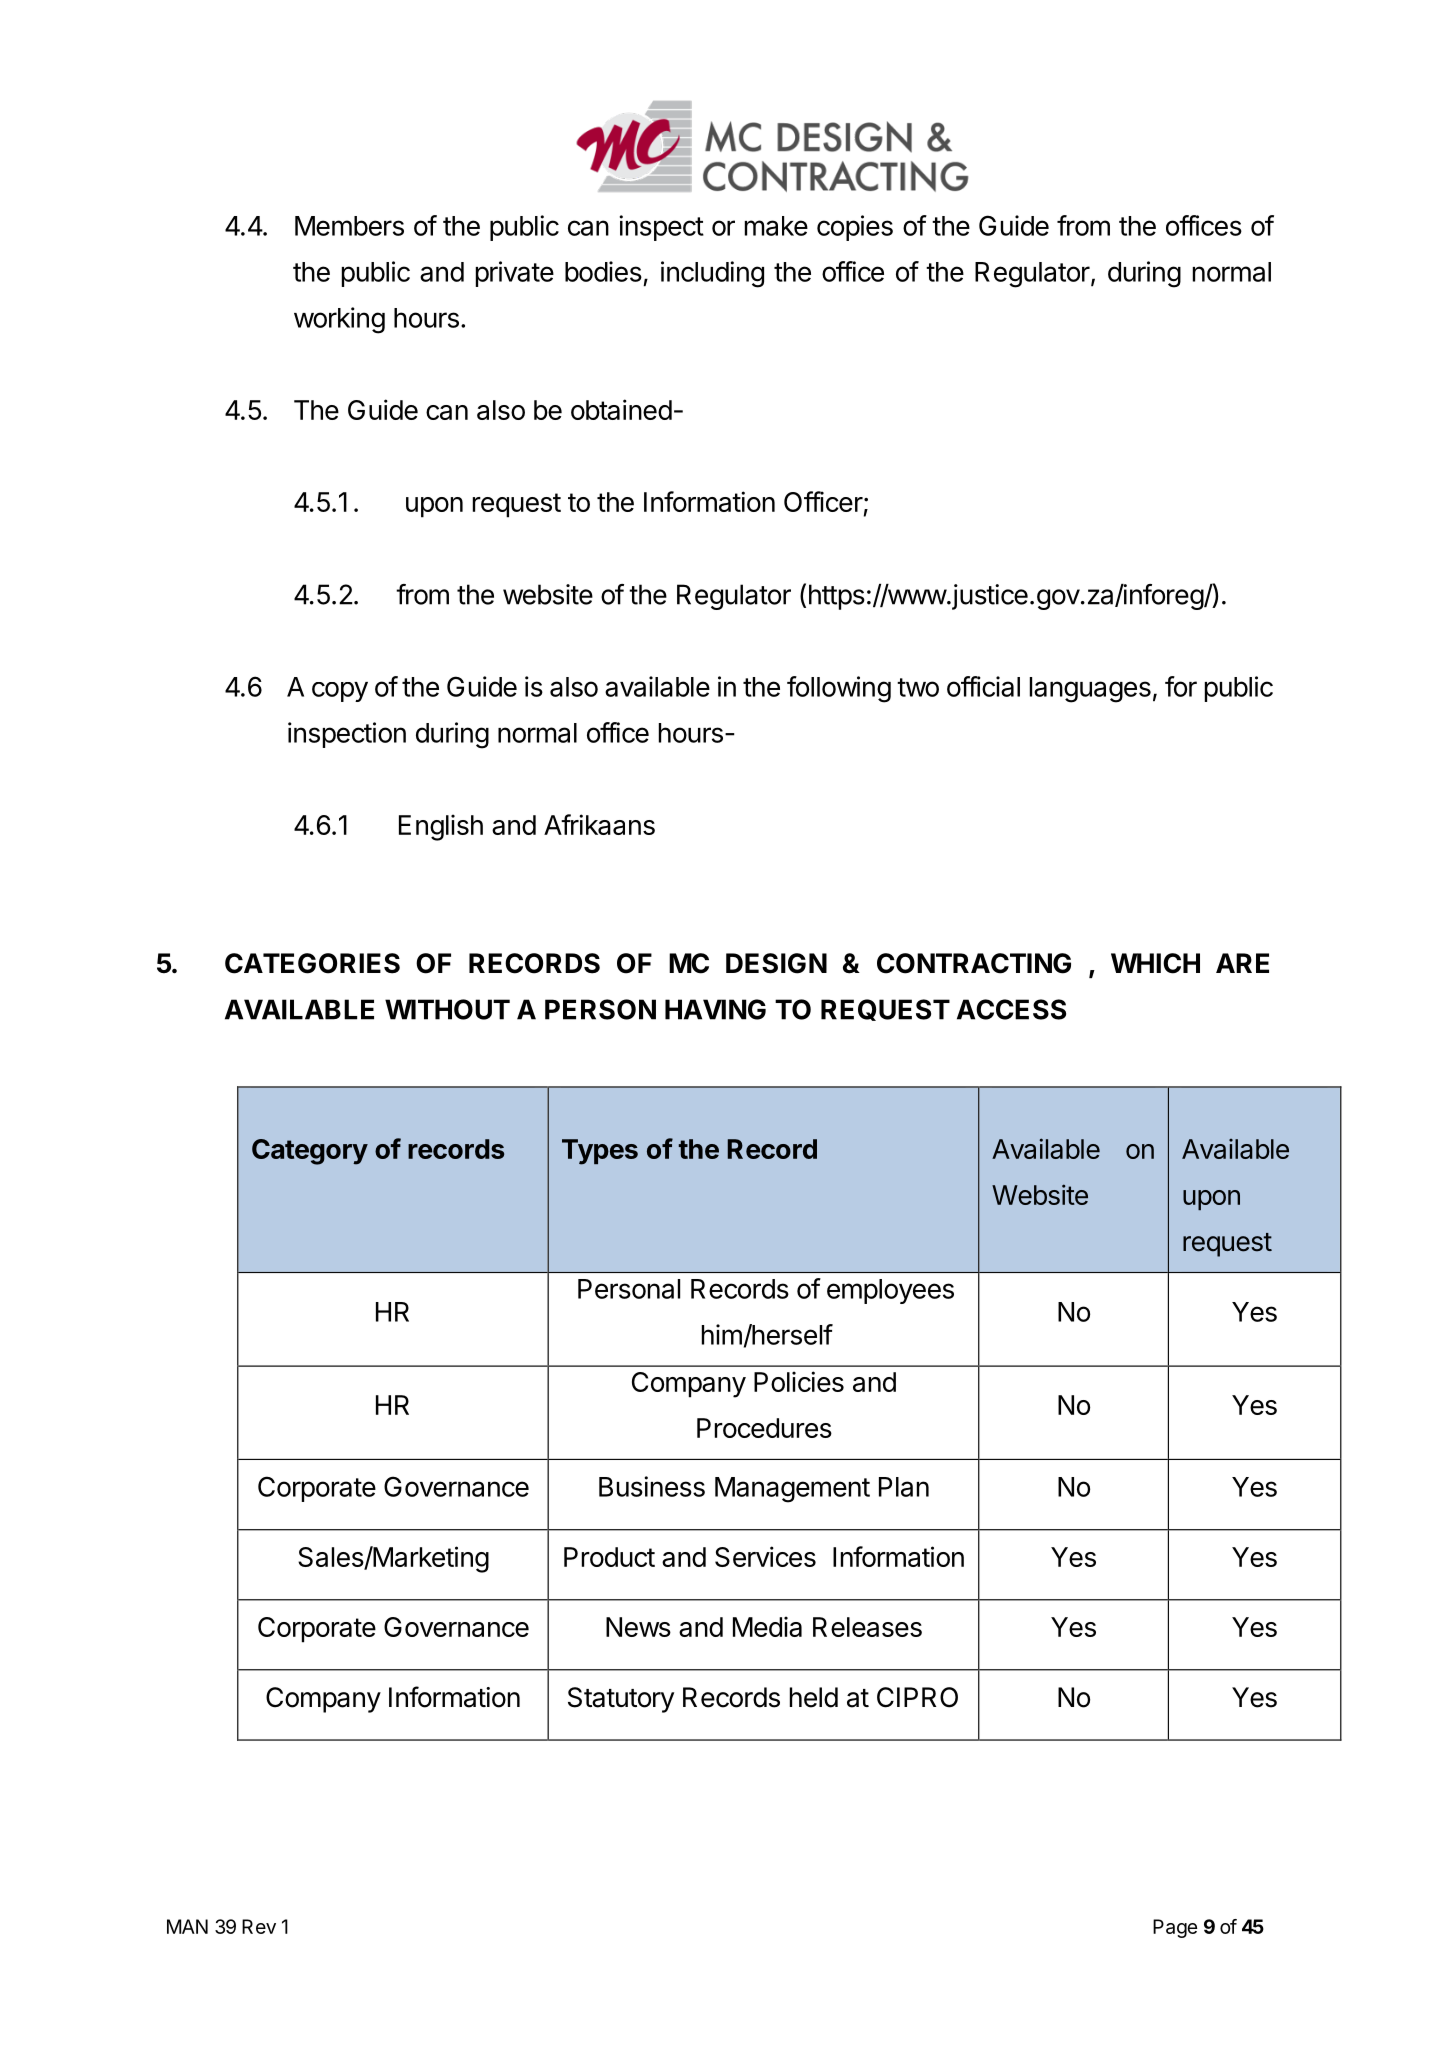 This screenshot has height=2046, width=1447. Describe the element at coordinates (1090, 690) in the screenshot. I see `languages` at that location.
